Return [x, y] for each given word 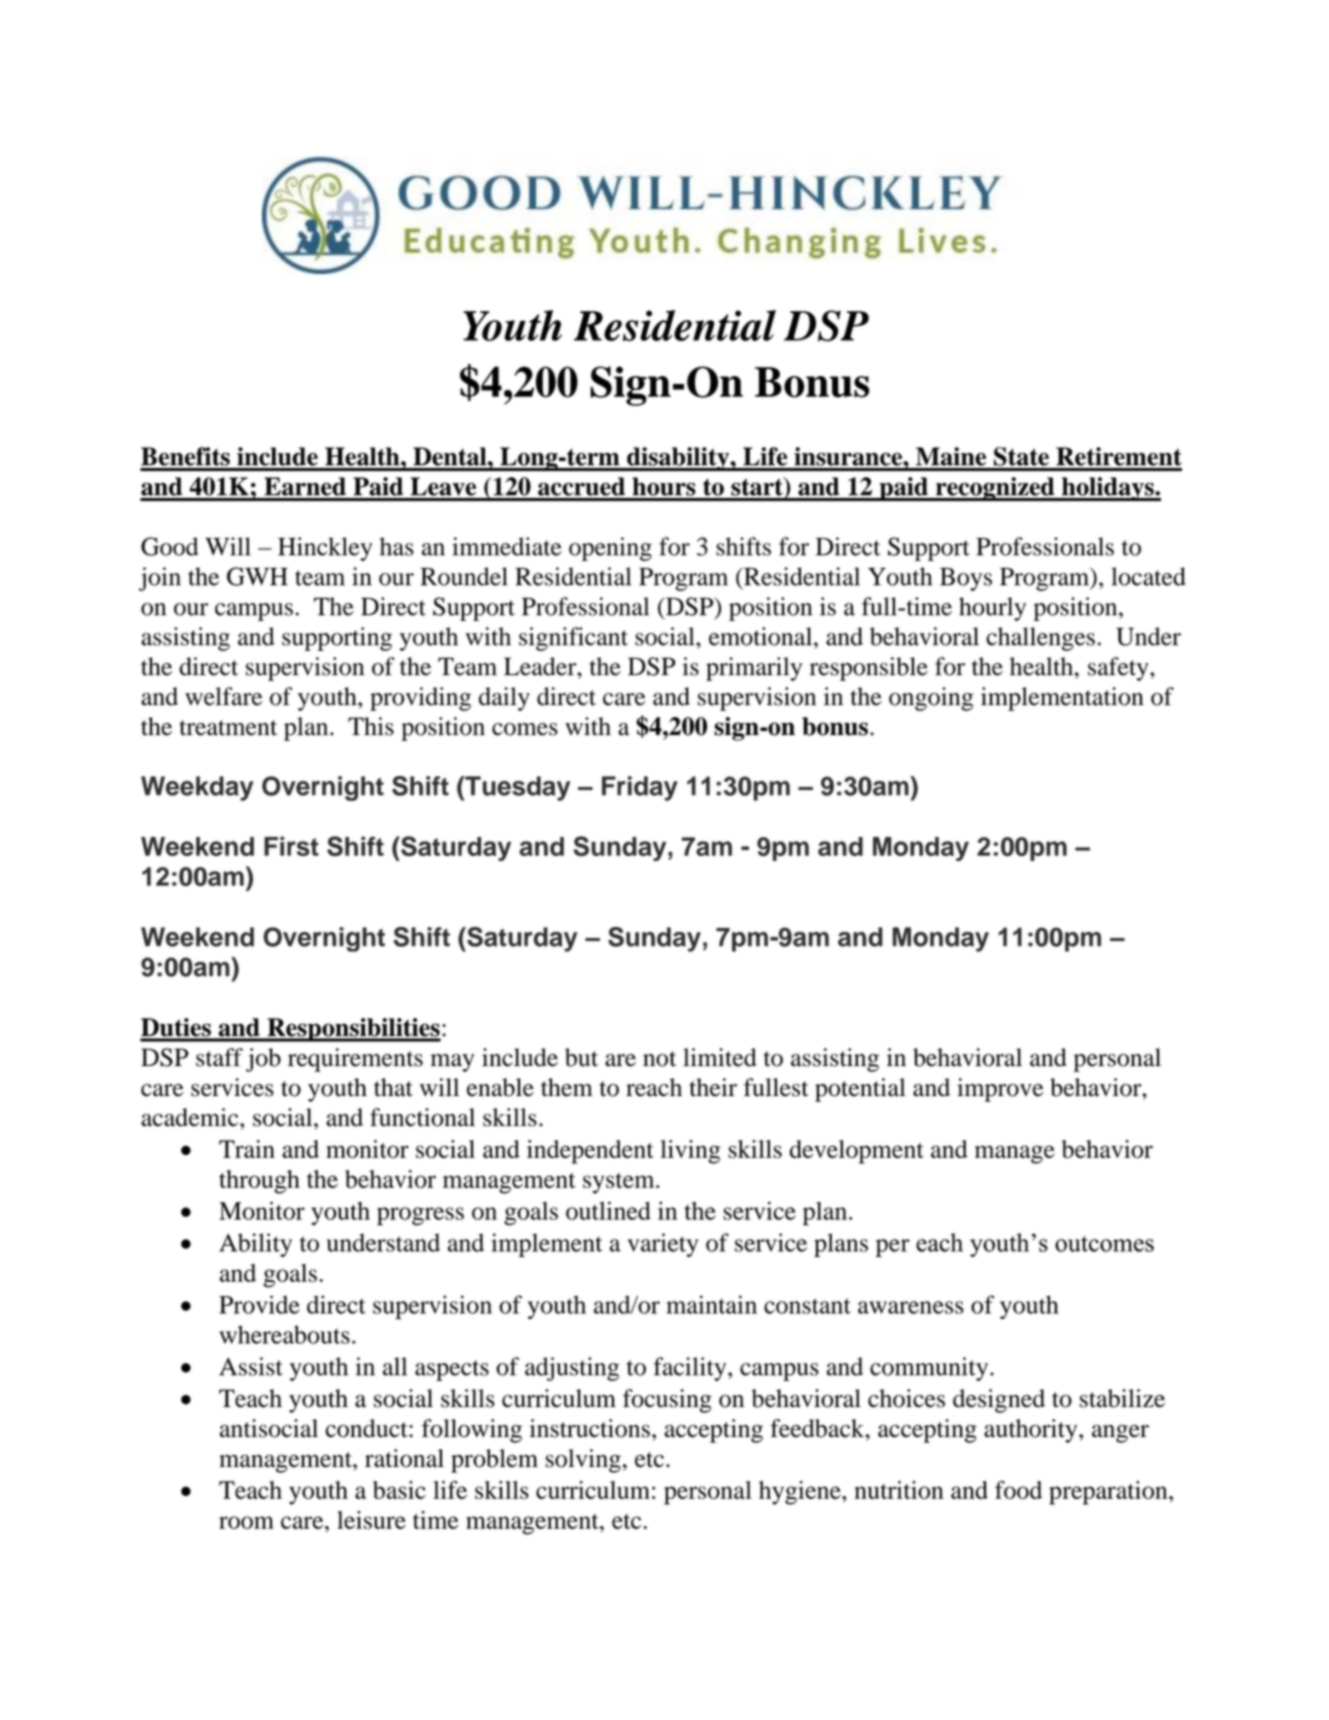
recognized [995, 489]
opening [610, 549]
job [263, 1060]
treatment [228, 728]
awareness [911, 1307]
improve [1000, 1090]
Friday [640, 788]
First [291, 846]
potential [860, 1090]
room [246, 1522]
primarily [754, 669]
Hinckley [325, 549]
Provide [259, 1304]
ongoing [931, 699]
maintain [711, 1304]
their [713, 1087]
